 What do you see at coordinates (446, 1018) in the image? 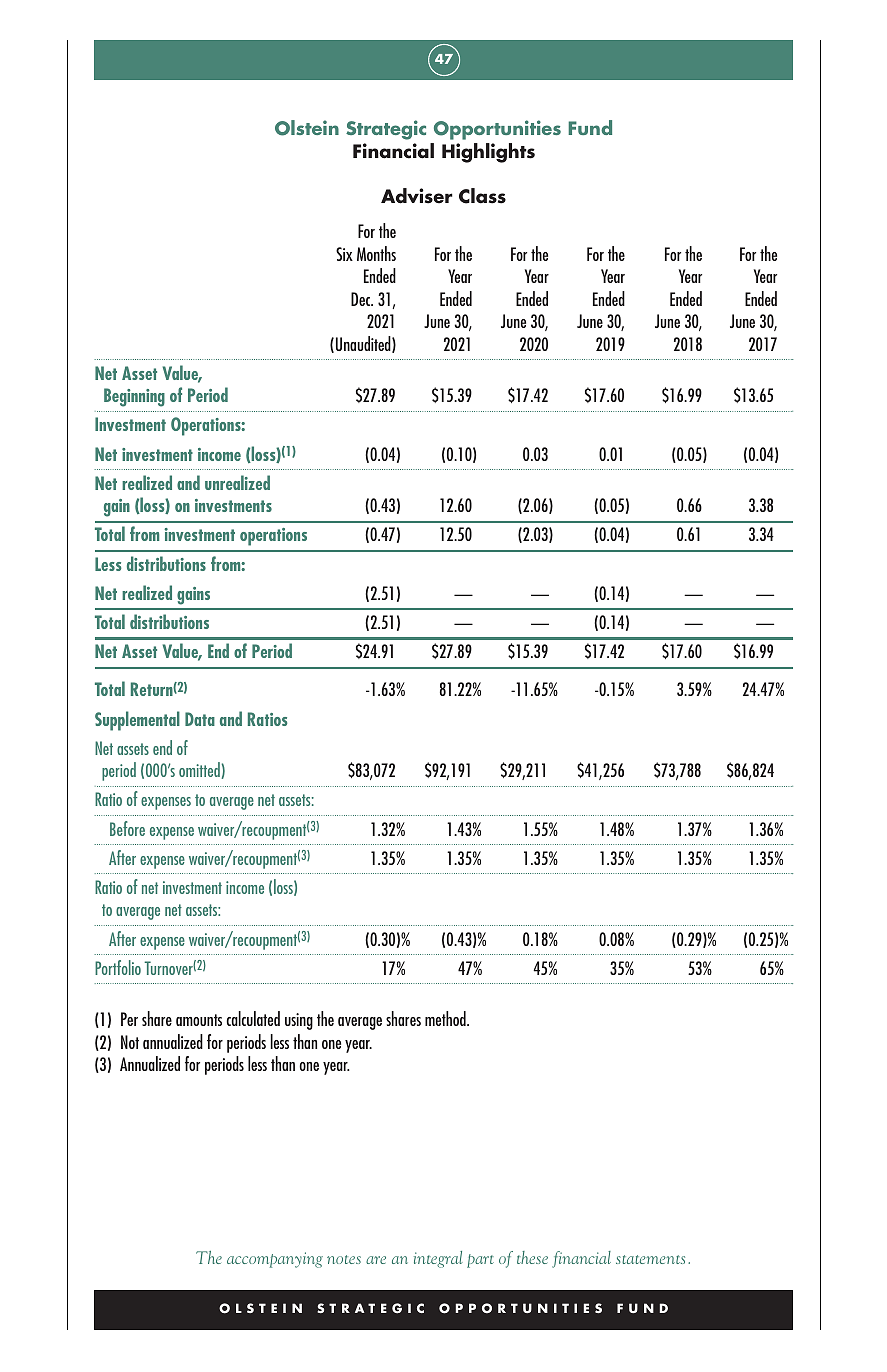
I see `method` at bounding box center [446, 1018].
